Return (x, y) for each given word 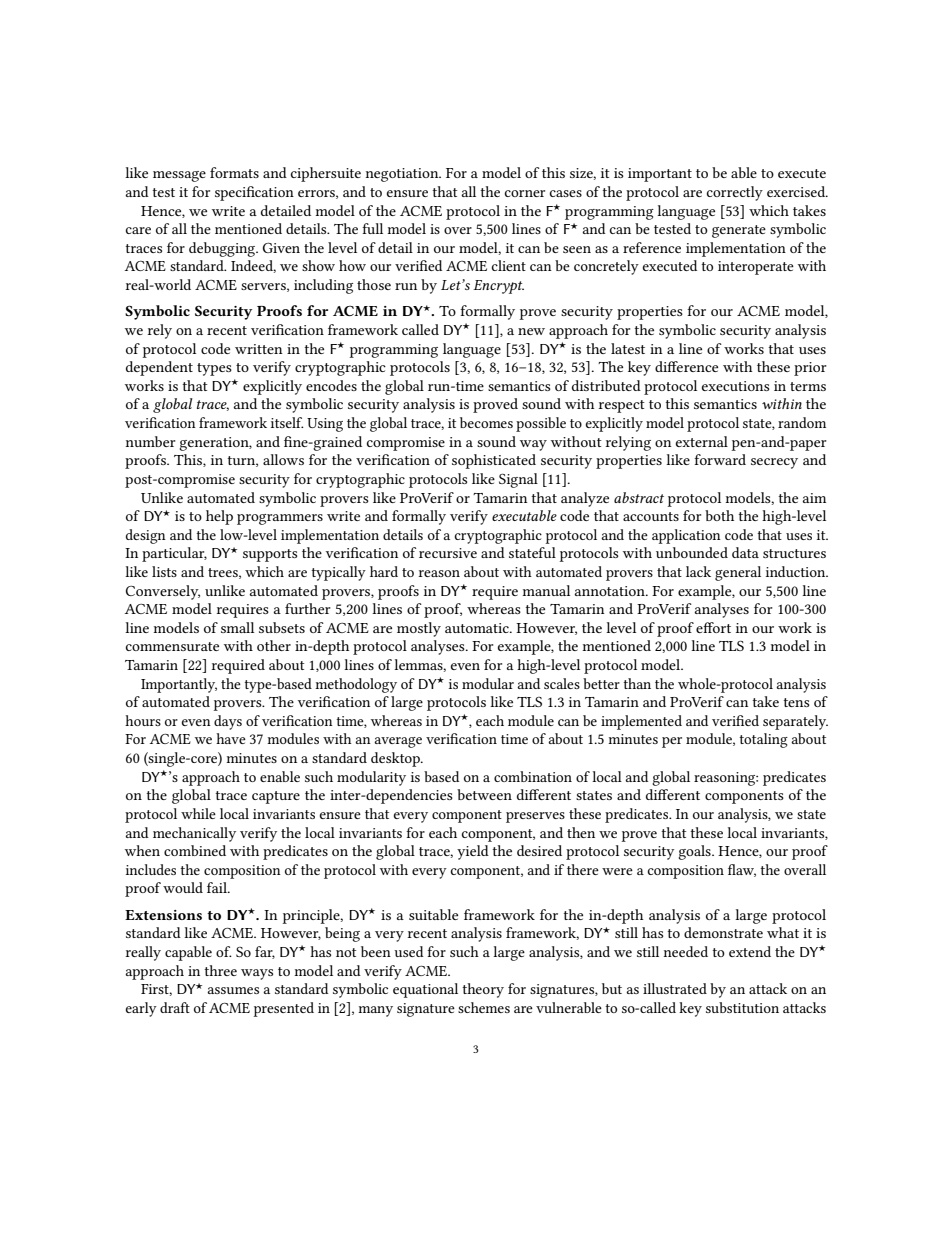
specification (254, 193)
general (738, 573)
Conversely (163, 592)
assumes (233, 990)
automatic (478, 628)
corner (525, 193)
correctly (735, 193)
